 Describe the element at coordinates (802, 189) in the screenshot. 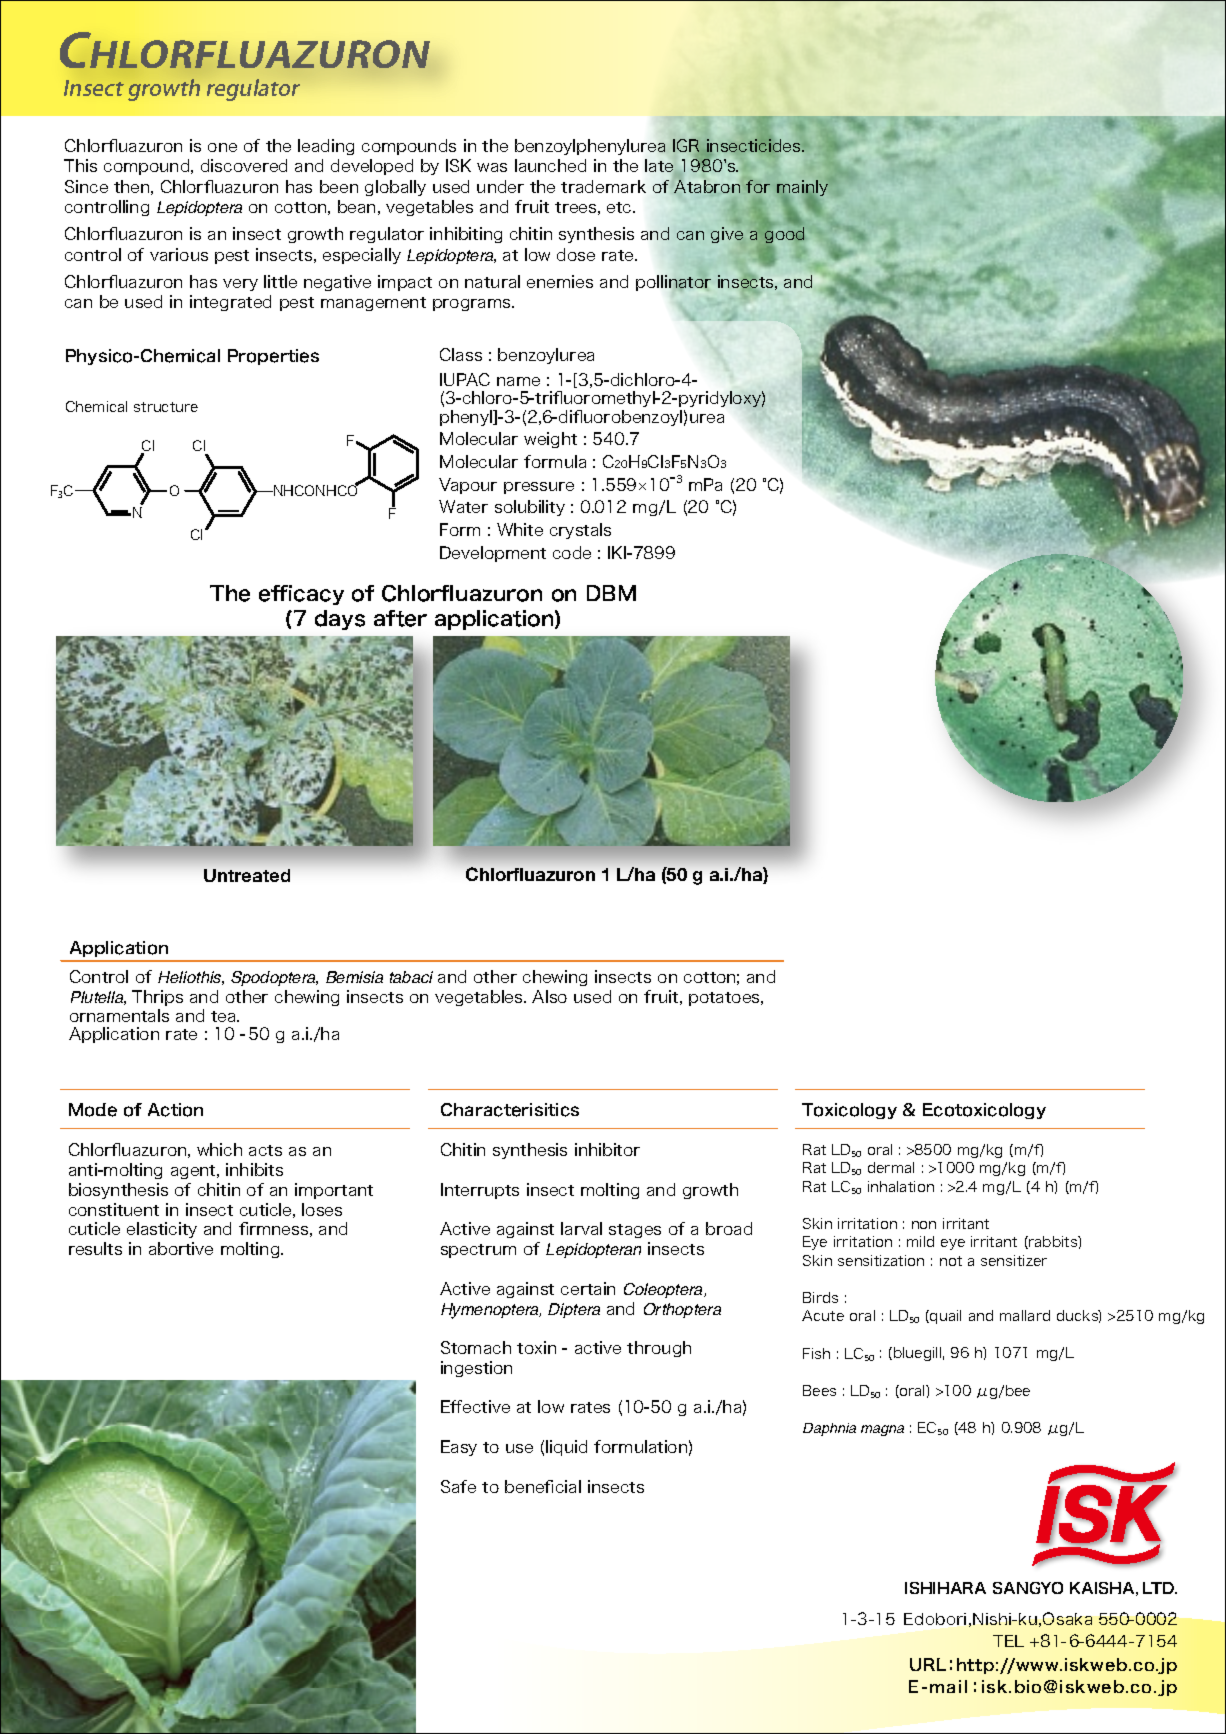

I see `mainly` at that location.
